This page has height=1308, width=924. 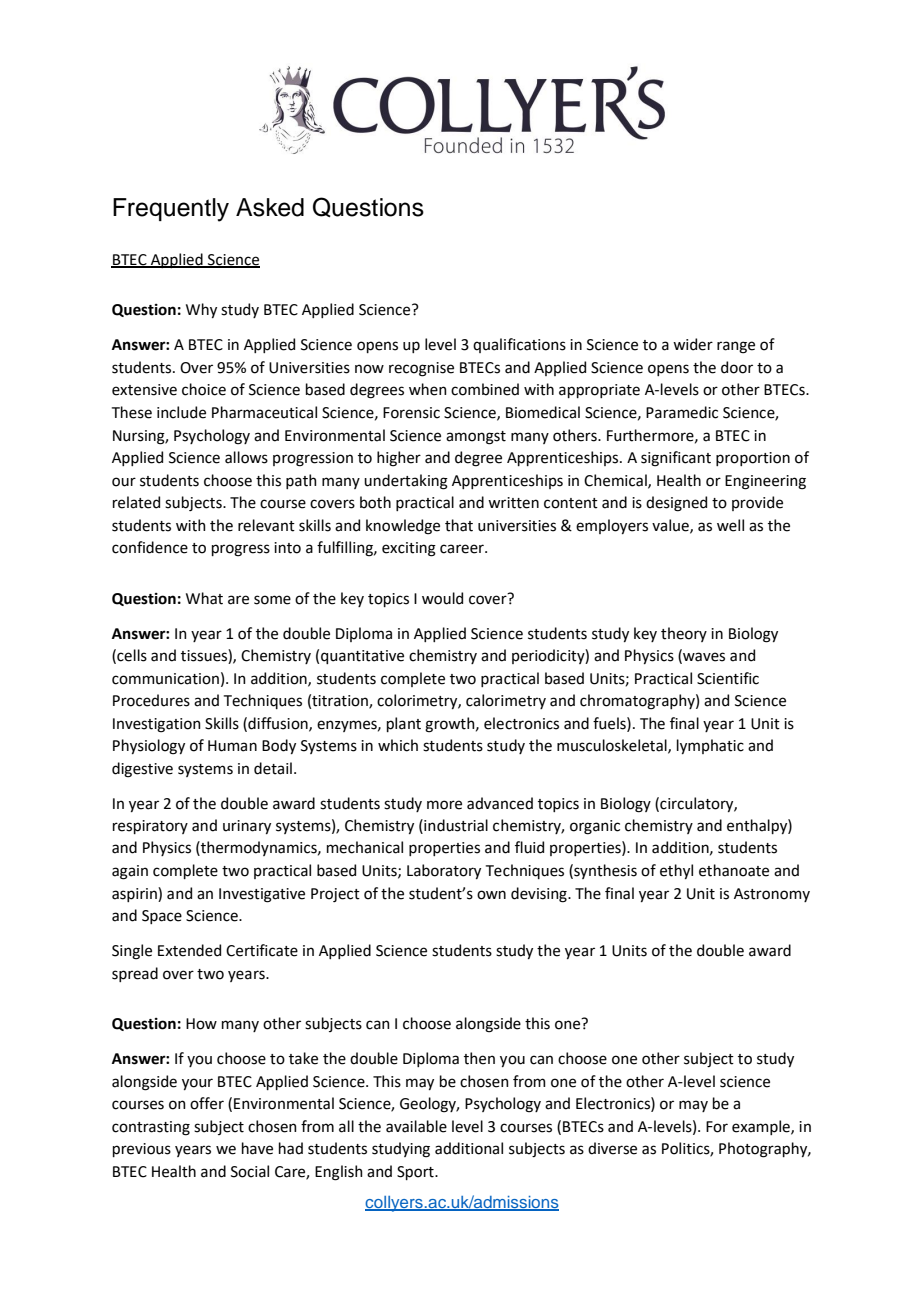 I want to click on urinary, so click(x=247, y=827).
